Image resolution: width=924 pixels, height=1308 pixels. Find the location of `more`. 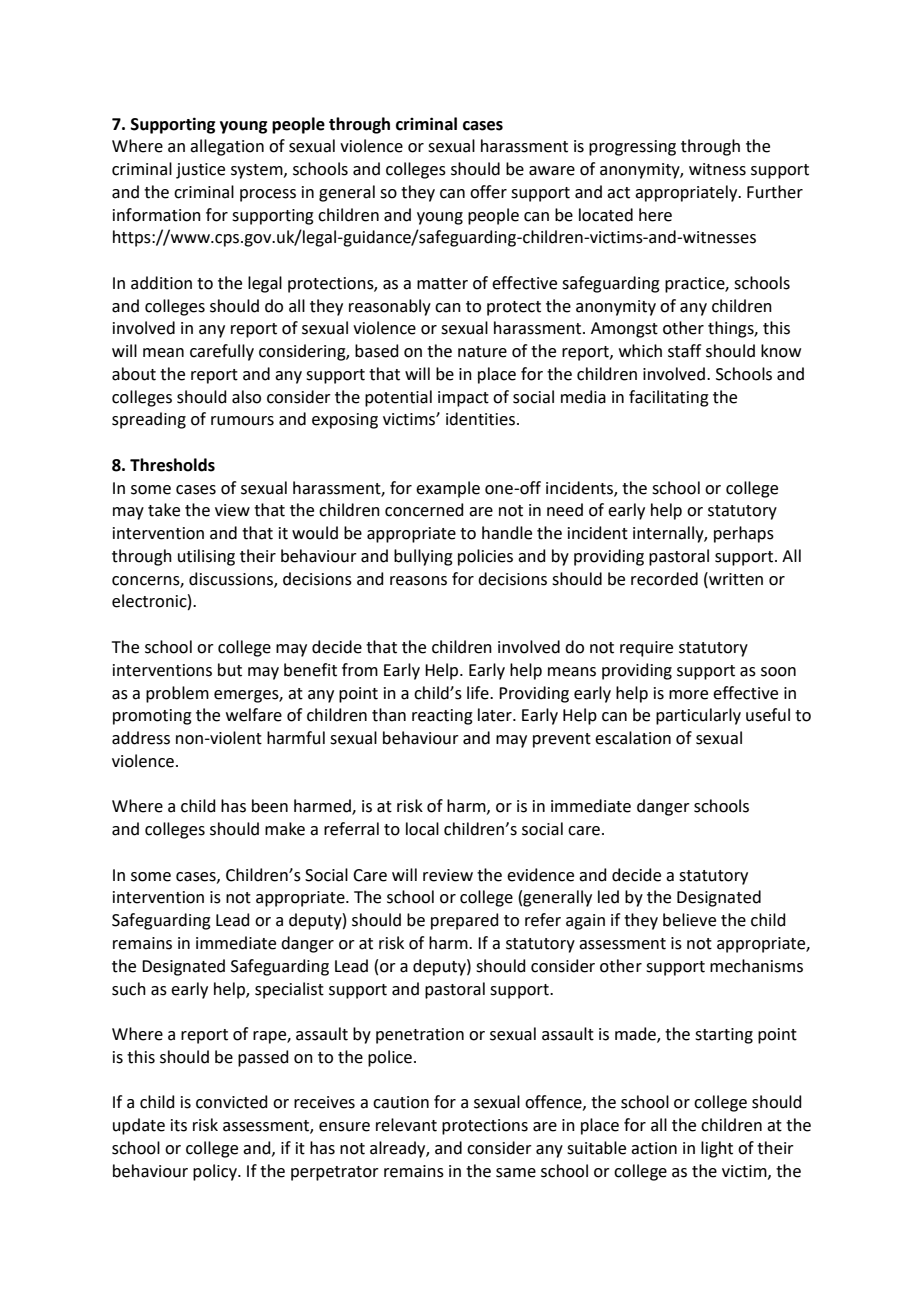

more is located at coordinates (688, 695).
